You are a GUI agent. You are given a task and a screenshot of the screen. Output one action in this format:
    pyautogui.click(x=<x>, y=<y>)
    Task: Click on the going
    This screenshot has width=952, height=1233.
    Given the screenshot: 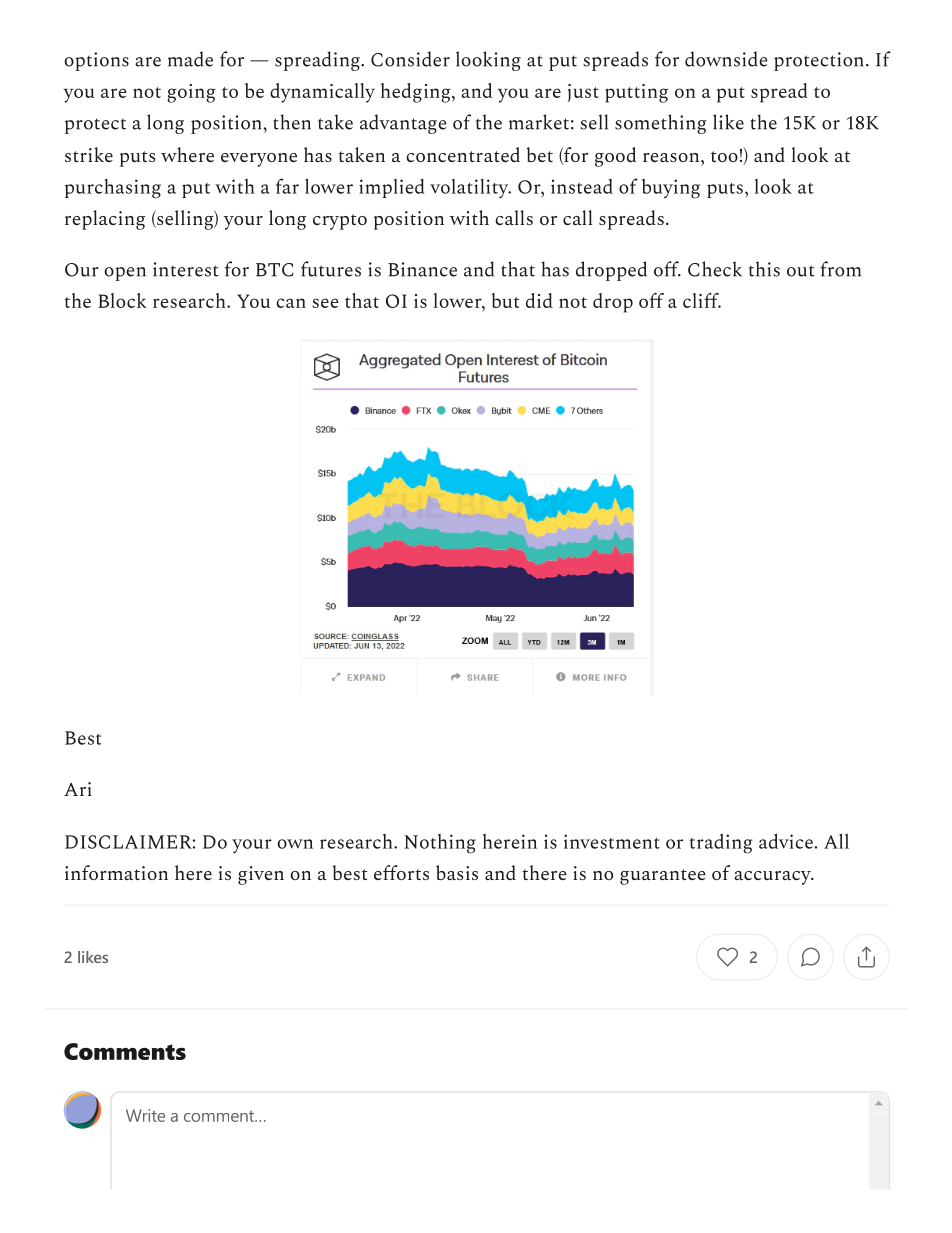 What is the action you would take?
    pyautogui.click(x=192, y=93)
